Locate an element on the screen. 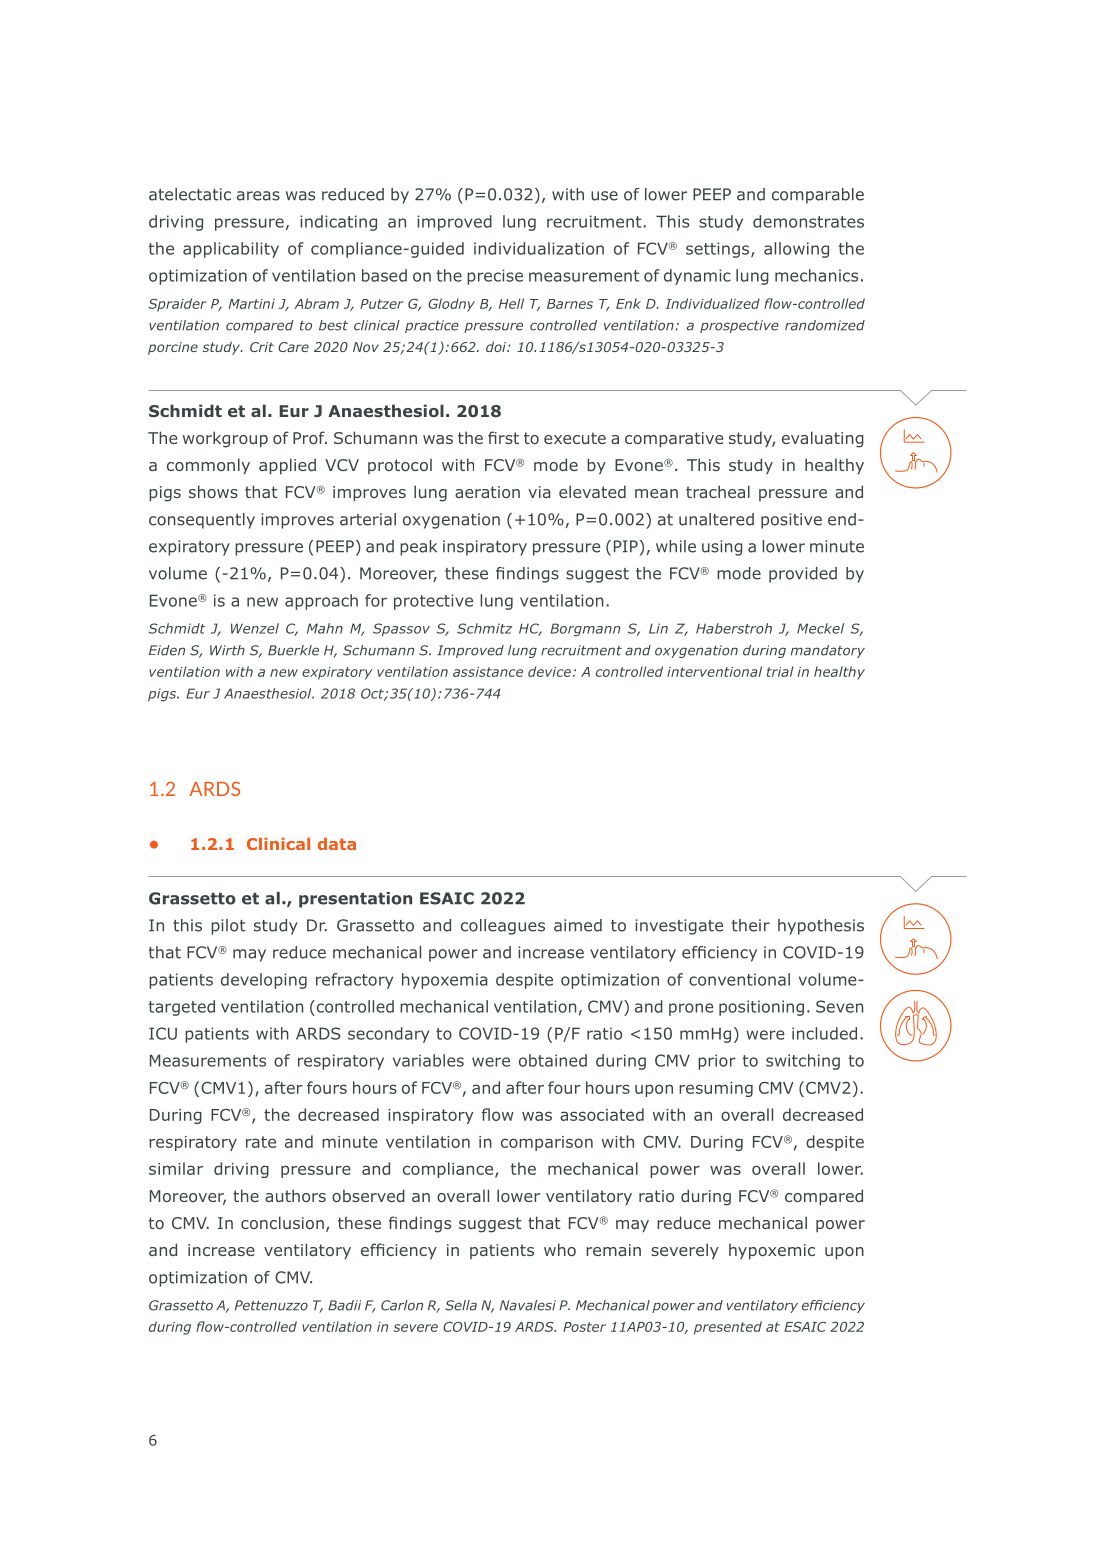  allowing is located at coordinates (796, 250).
